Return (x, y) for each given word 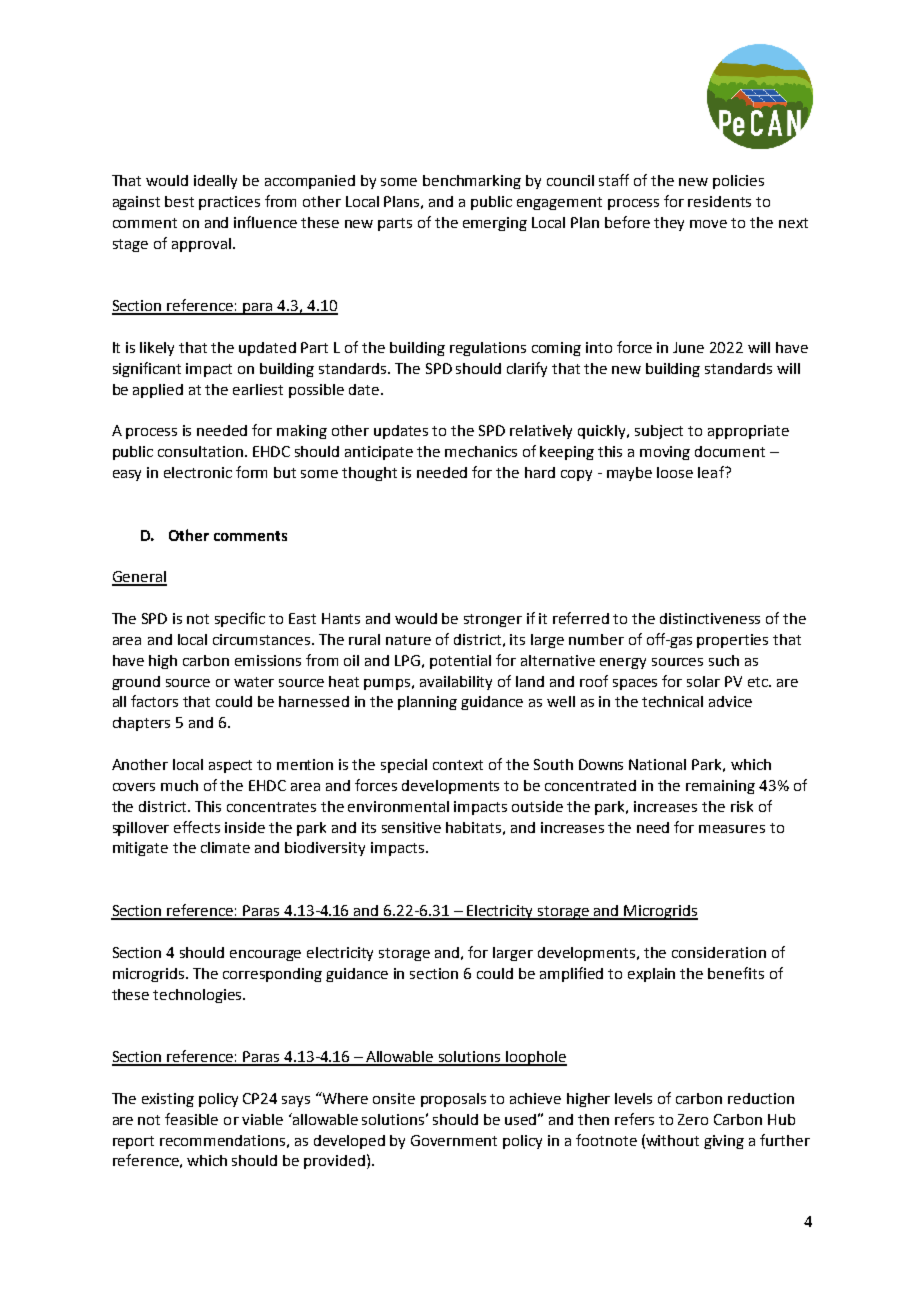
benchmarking (472, 182)
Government (454, 1140)
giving (724, 1142)
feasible (191, 1119)
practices (229, 203)
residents (719, 201)
